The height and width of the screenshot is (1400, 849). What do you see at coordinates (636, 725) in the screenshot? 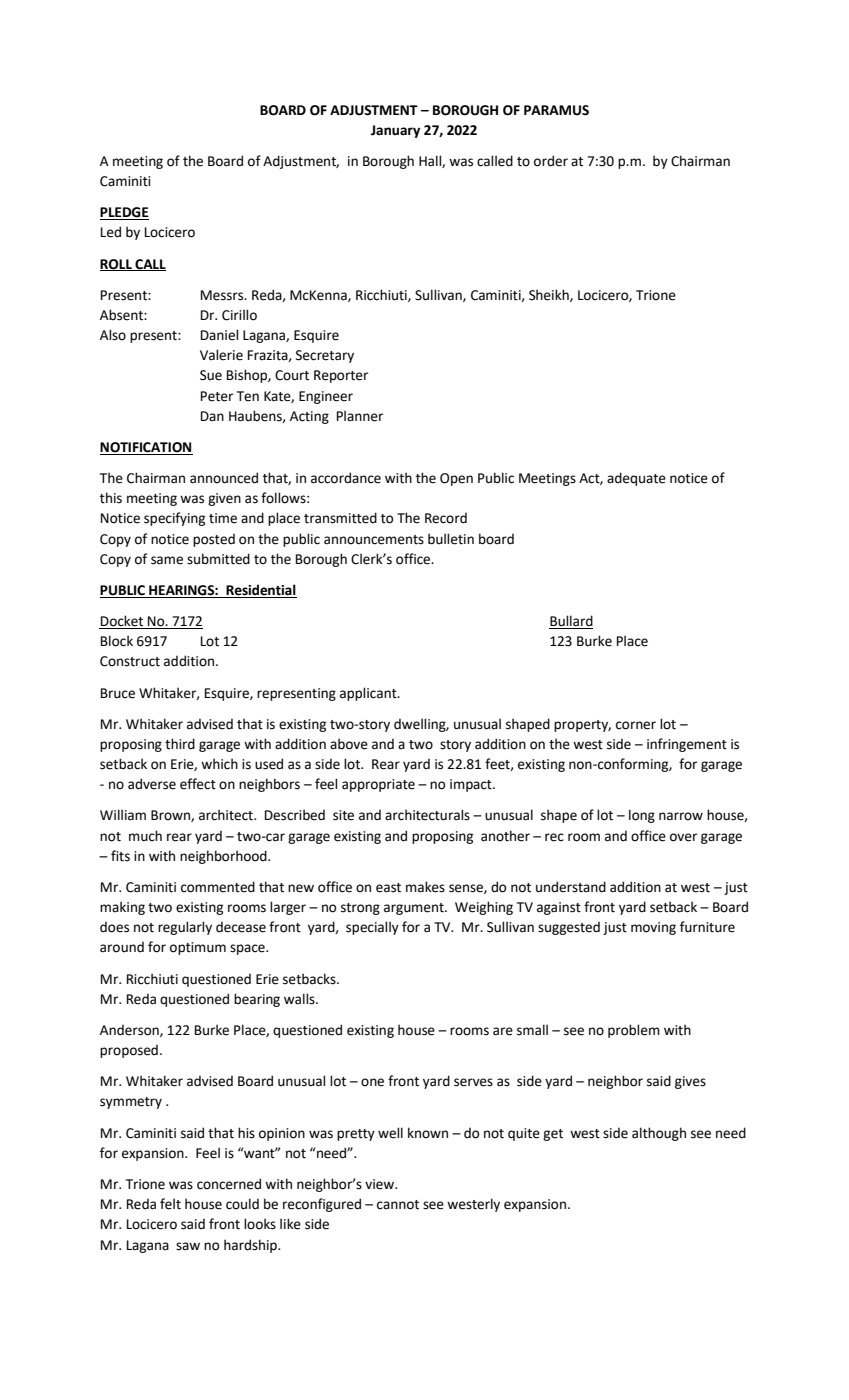
I see `corner` at bounding box center [636, 725].
